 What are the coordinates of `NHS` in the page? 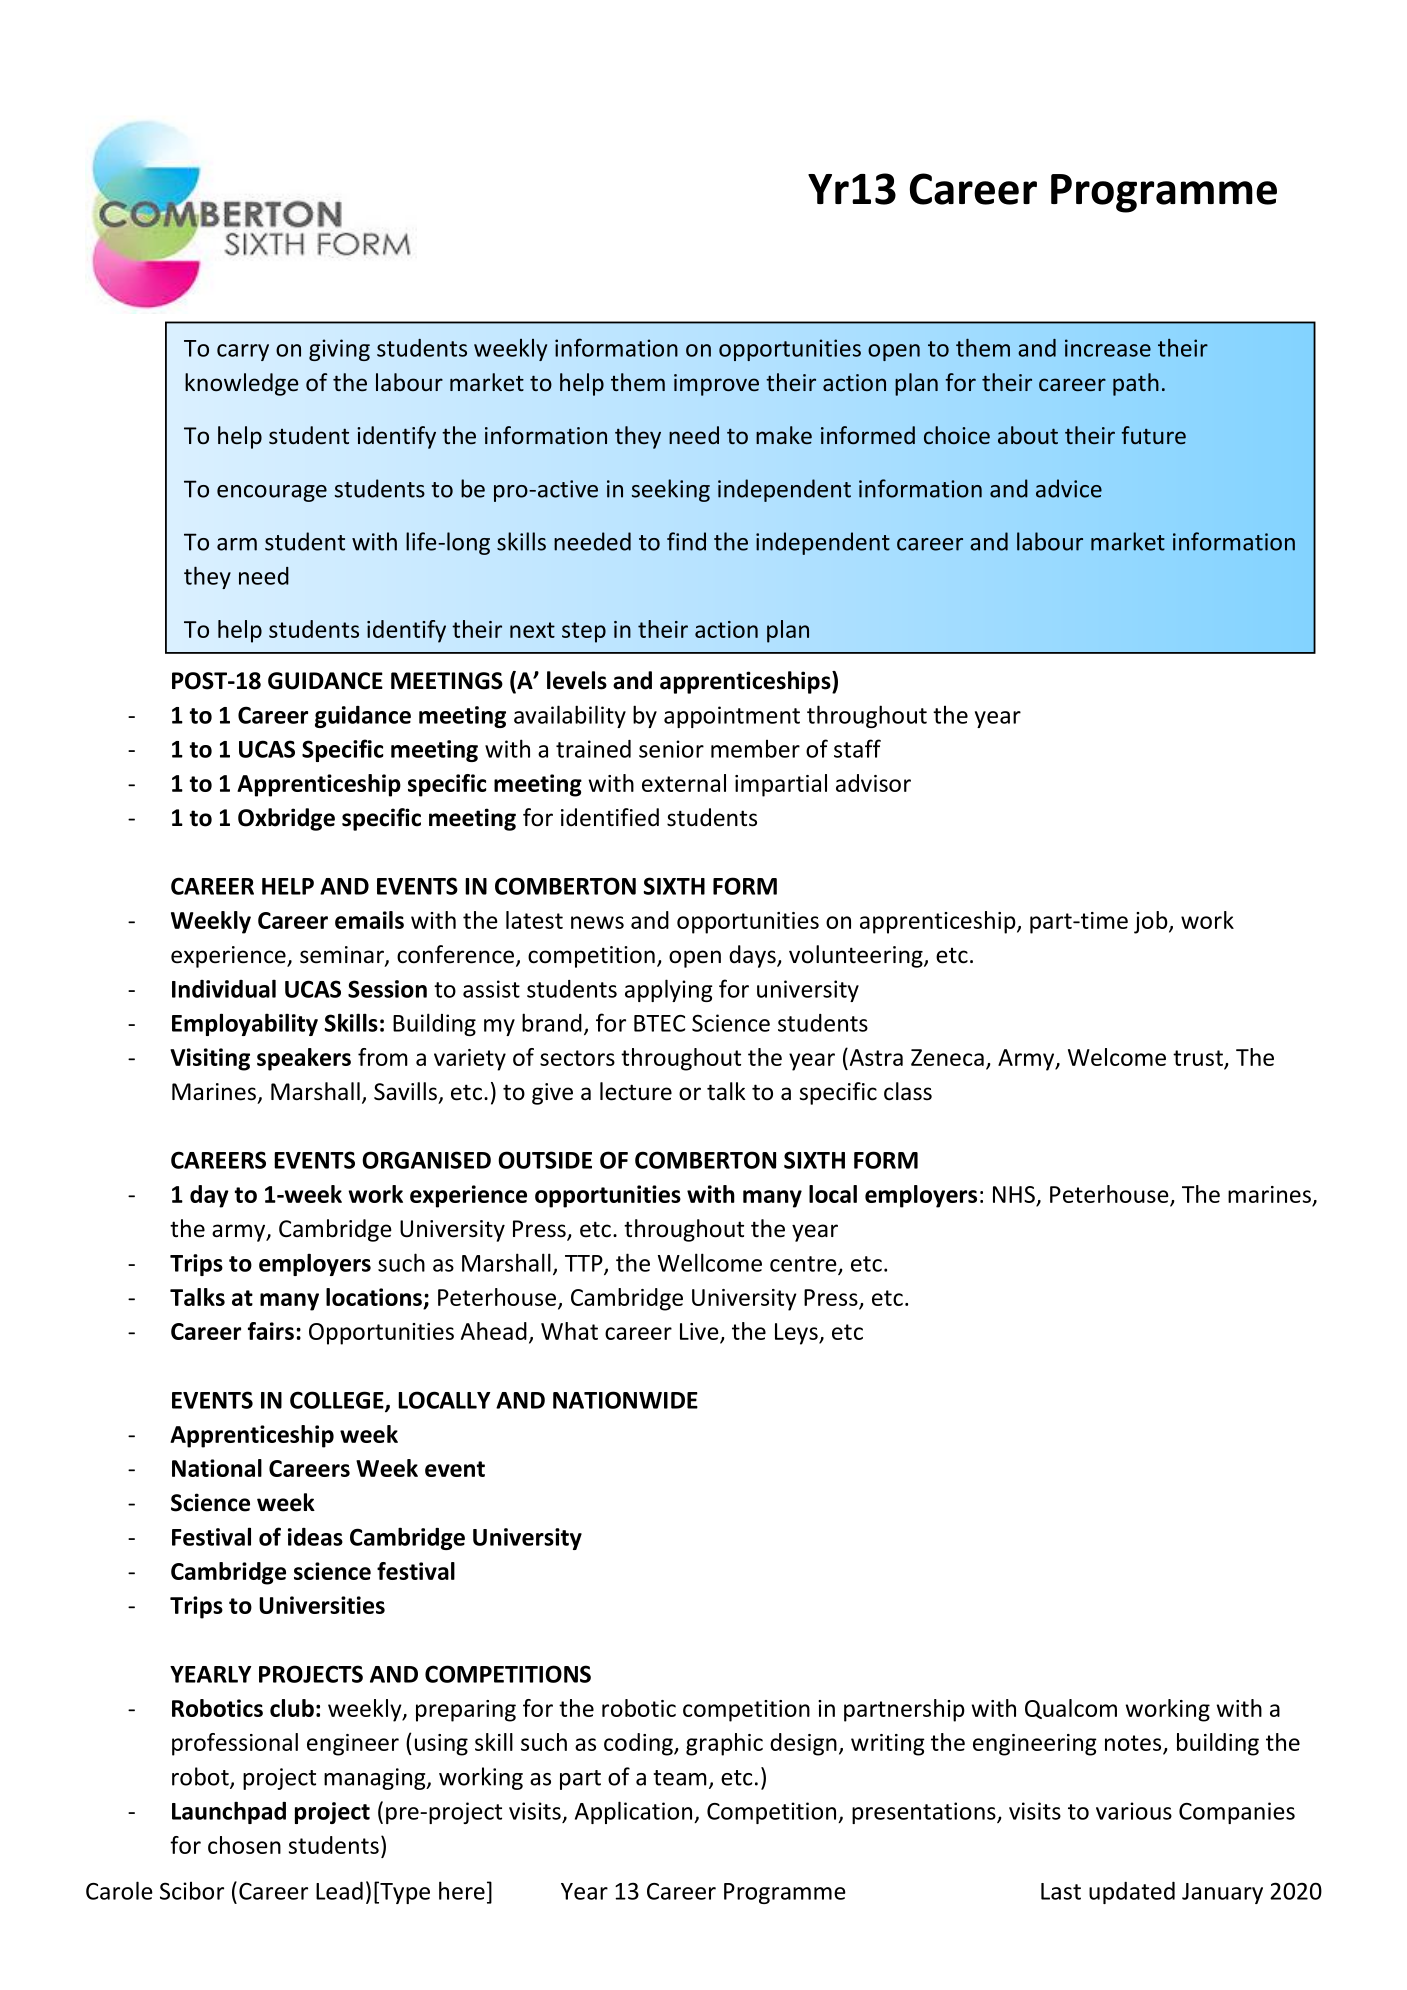 It's located at (1014, 1194).
